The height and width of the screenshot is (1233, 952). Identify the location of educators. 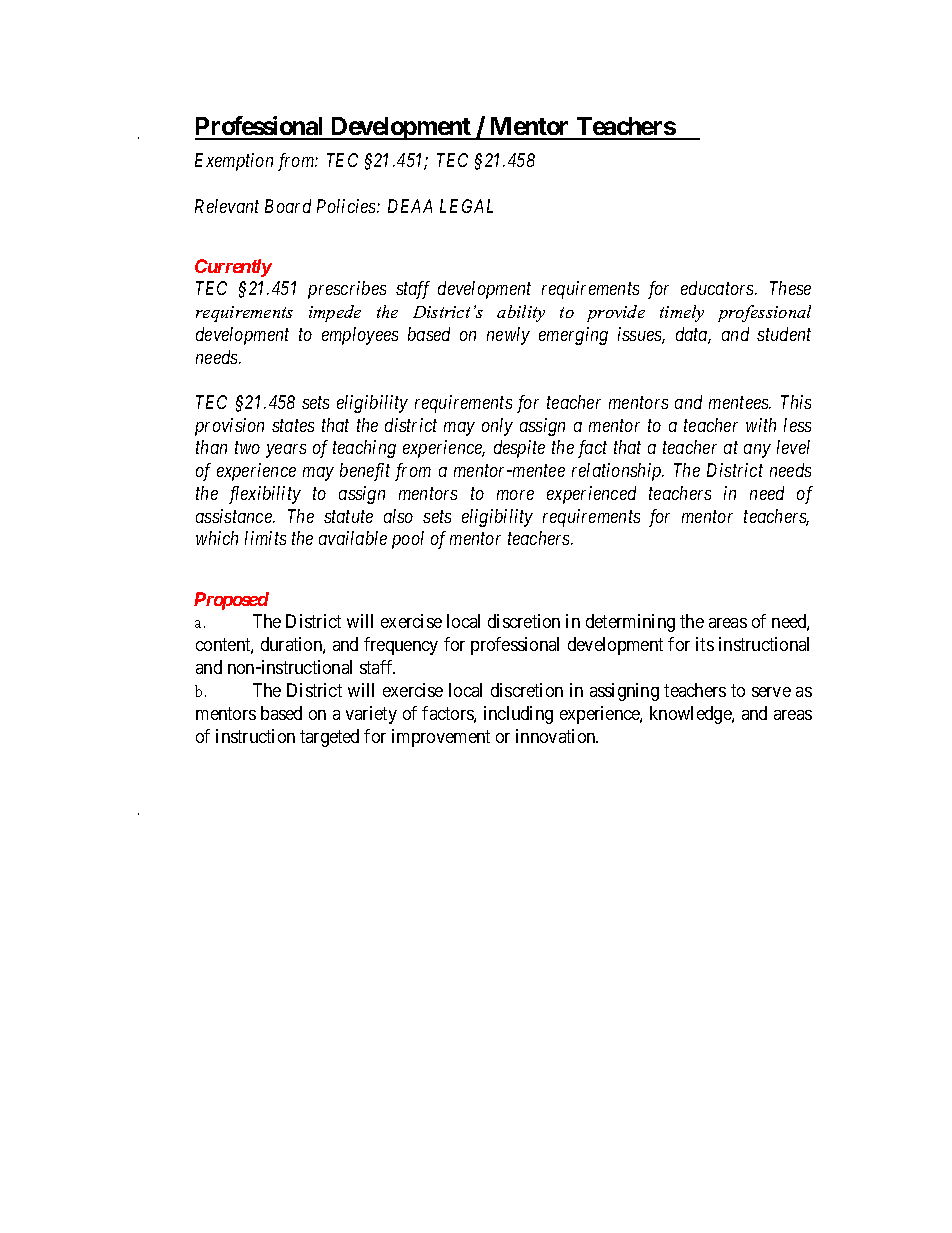
(718, 288).
